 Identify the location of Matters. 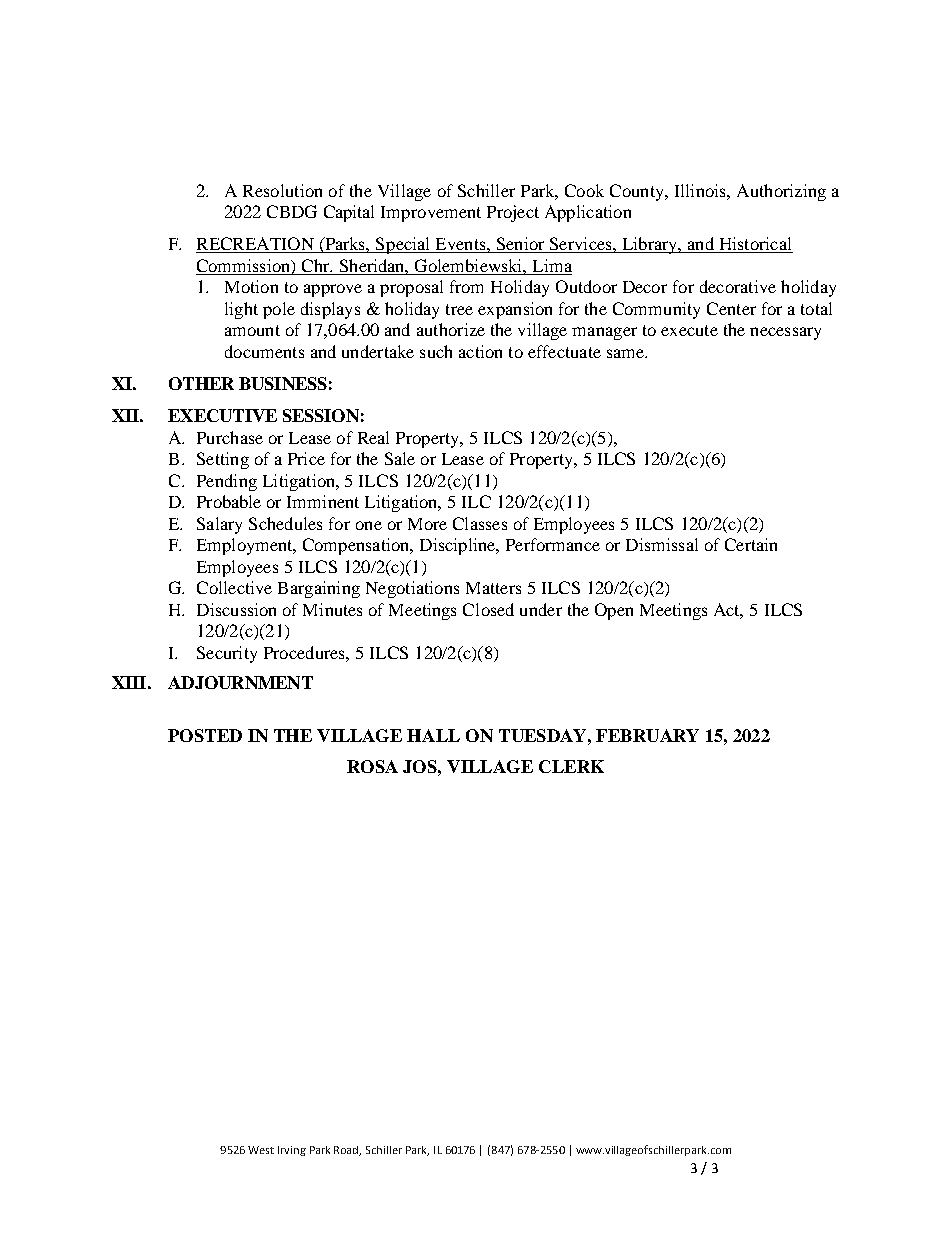
(493, 588).
